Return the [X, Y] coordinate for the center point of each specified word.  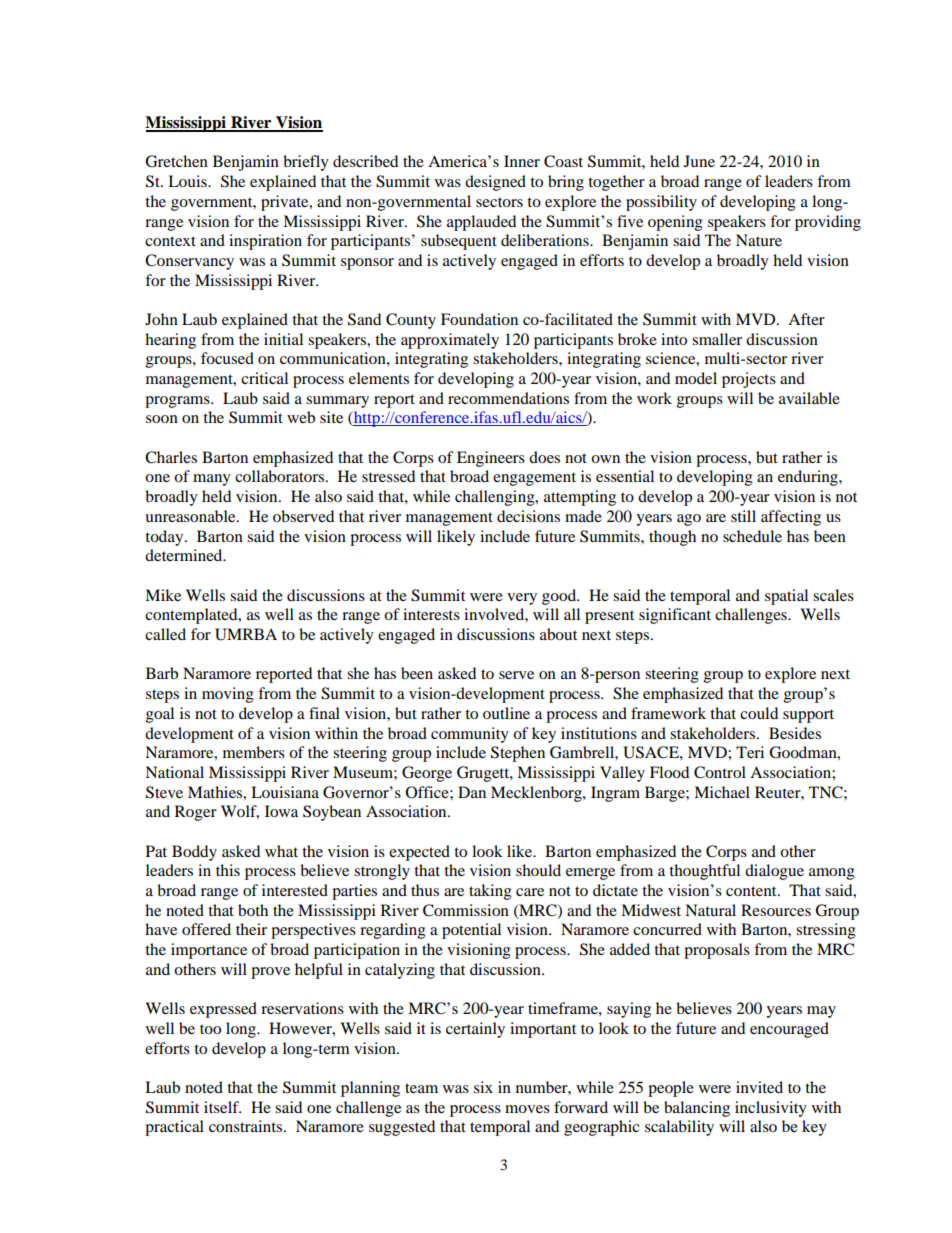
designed [495, 183]
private [286, 203]
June [699, 161]
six [483, 1087]
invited [759, 1087]
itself [222, 1107]
